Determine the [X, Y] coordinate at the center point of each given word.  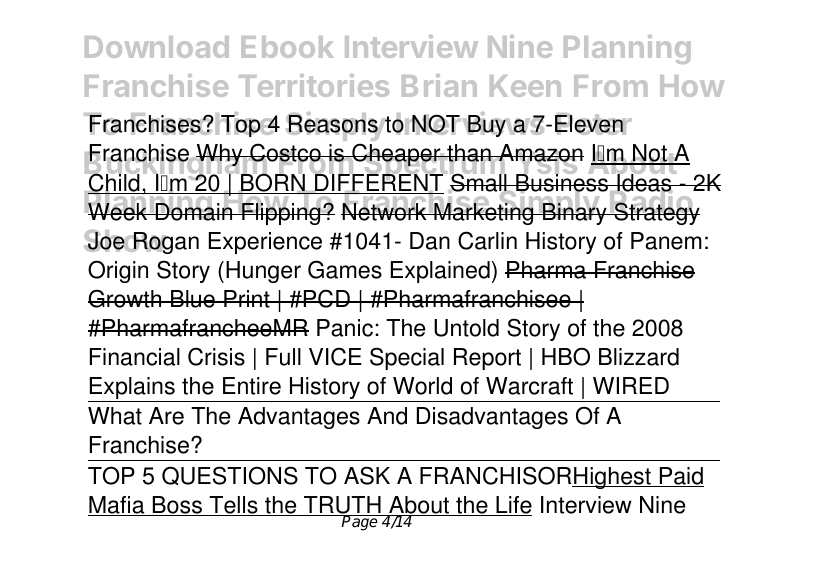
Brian [439, 85]
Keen [525, 86]
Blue [193, 299]
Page [360, 523]
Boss [177, 506]
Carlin [487, 240]
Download [157, 47]
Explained [440, 272]
